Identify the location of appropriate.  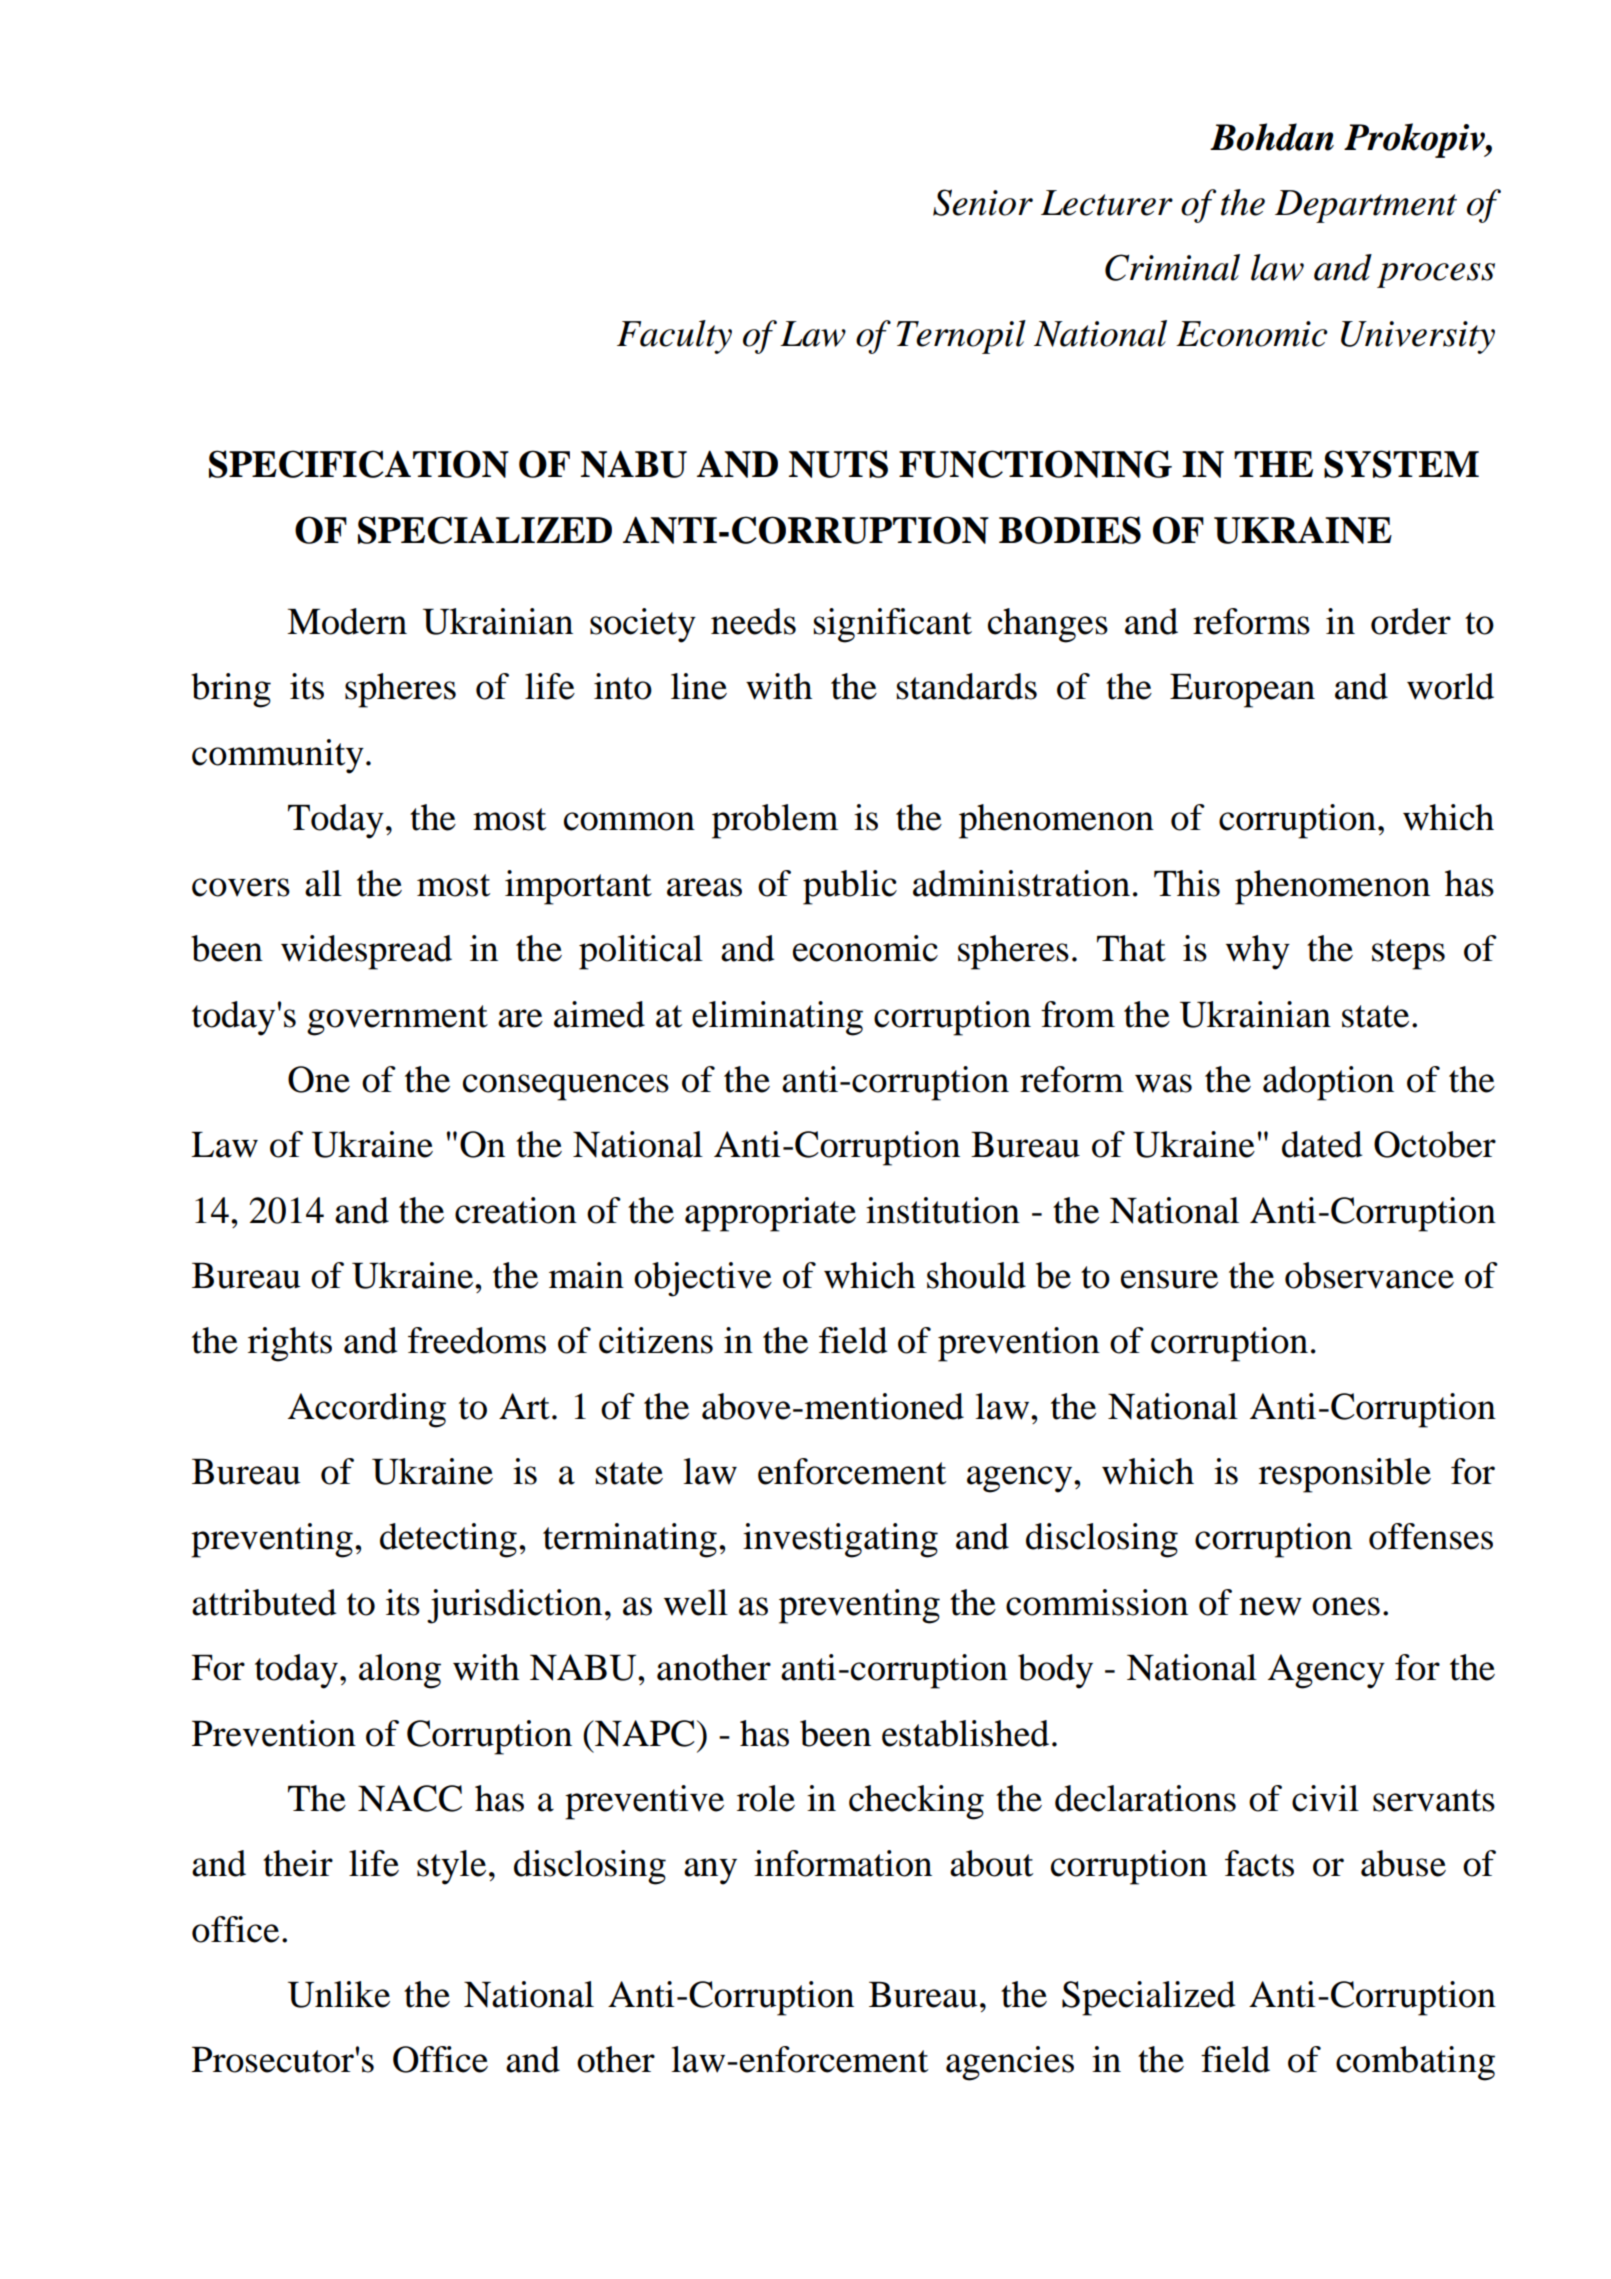
(770, 1214).
